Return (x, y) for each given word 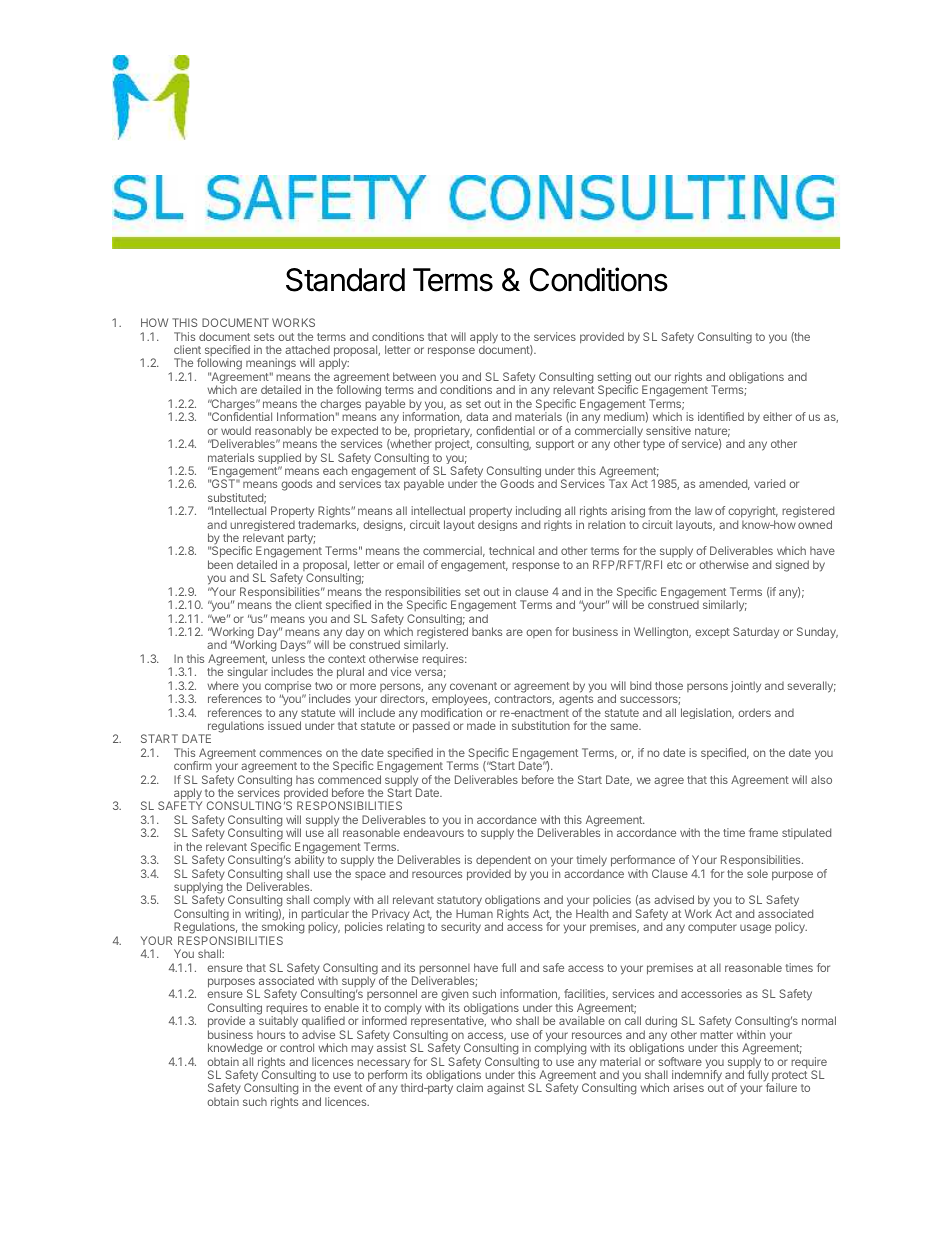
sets (264, 337)
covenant (473, 686)
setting (614, 379)
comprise (288, 688)
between (414, 376)
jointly (746, 687)
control (297, 1047)
